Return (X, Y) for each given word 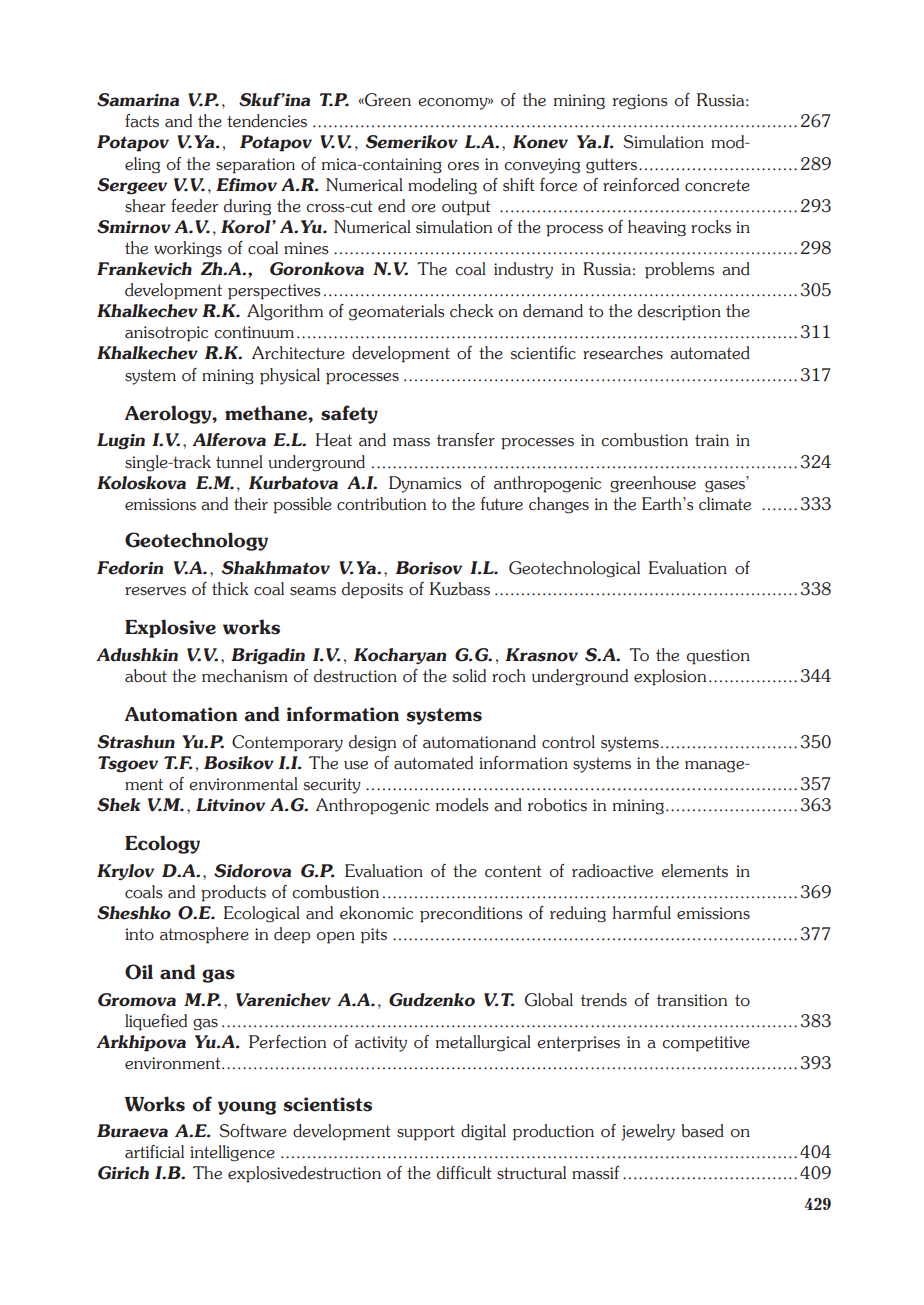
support (426, 1133)
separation (255, 166)
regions (640, 102)
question (718, 657)
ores (463, 166)
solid (469, 676)
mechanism (245, 676)
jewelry (648, 1132)
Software (253, 1131)
